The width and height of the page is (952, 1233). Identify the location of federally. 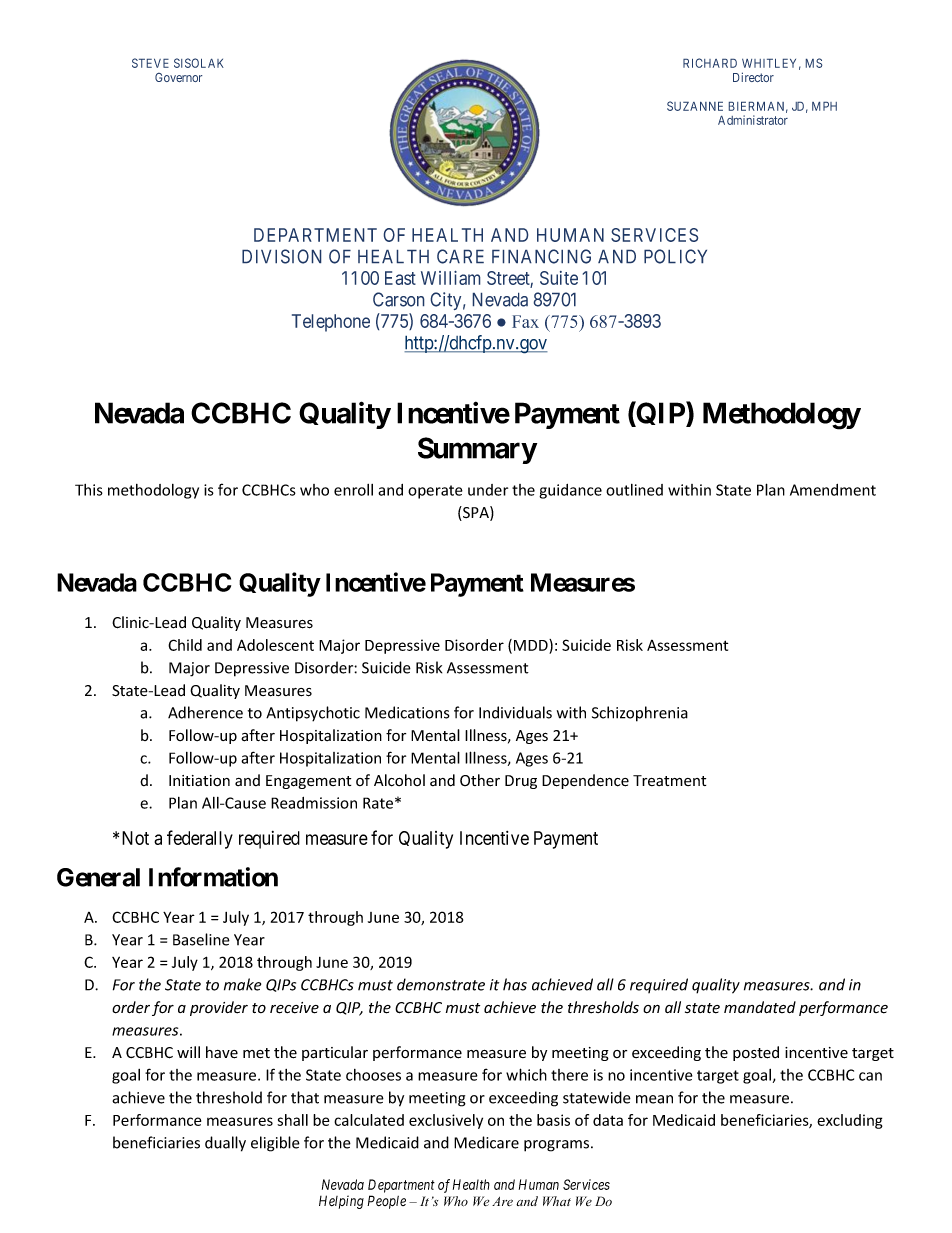
(200, 839).
